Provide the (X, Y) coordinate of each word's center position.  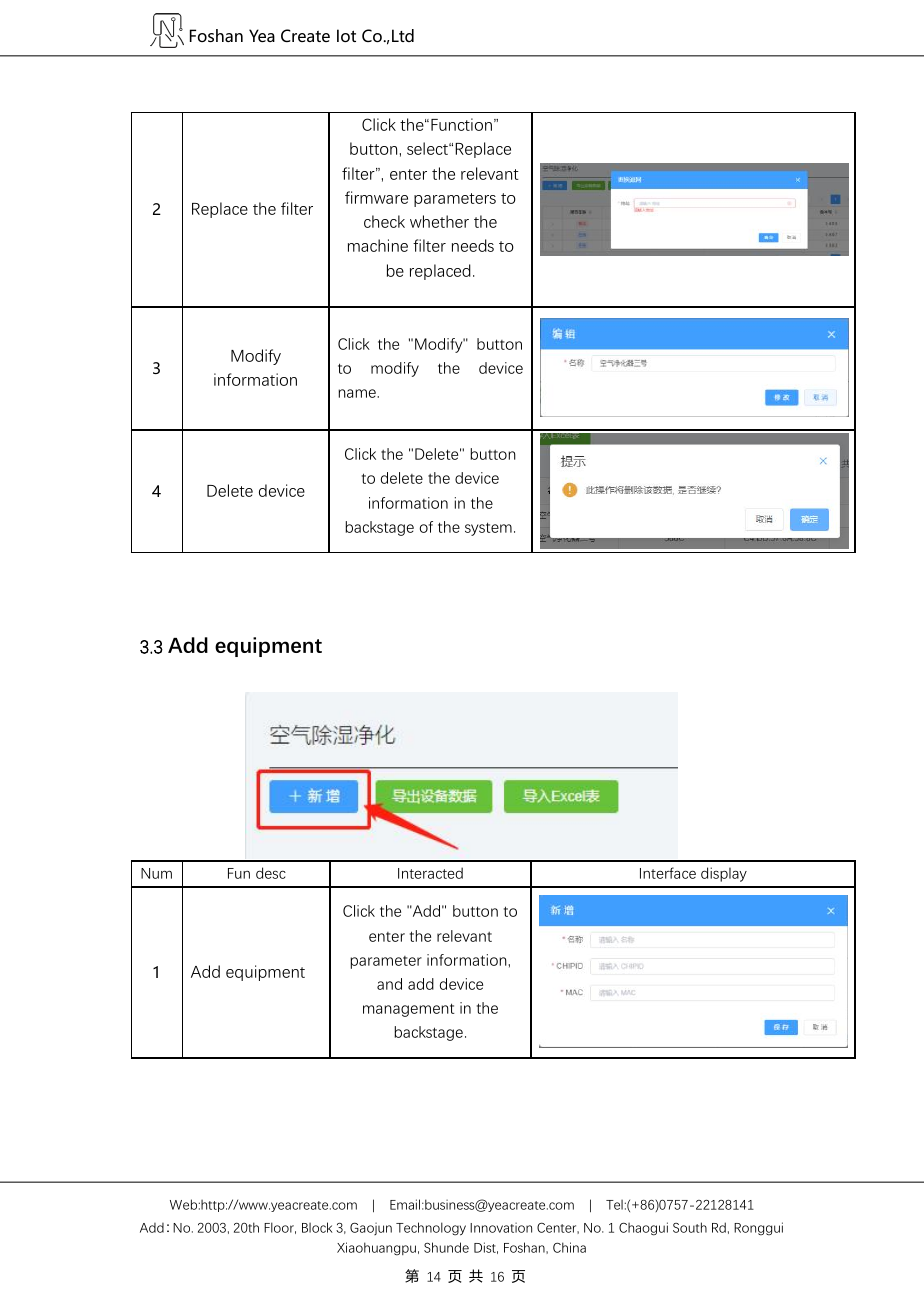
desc (271, 873)
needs (473, 245)
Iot (346, 35)
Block (317, 1227)
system (488, 529)
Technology (431, 1229)
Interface (668, 873)
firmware (376, 197)
